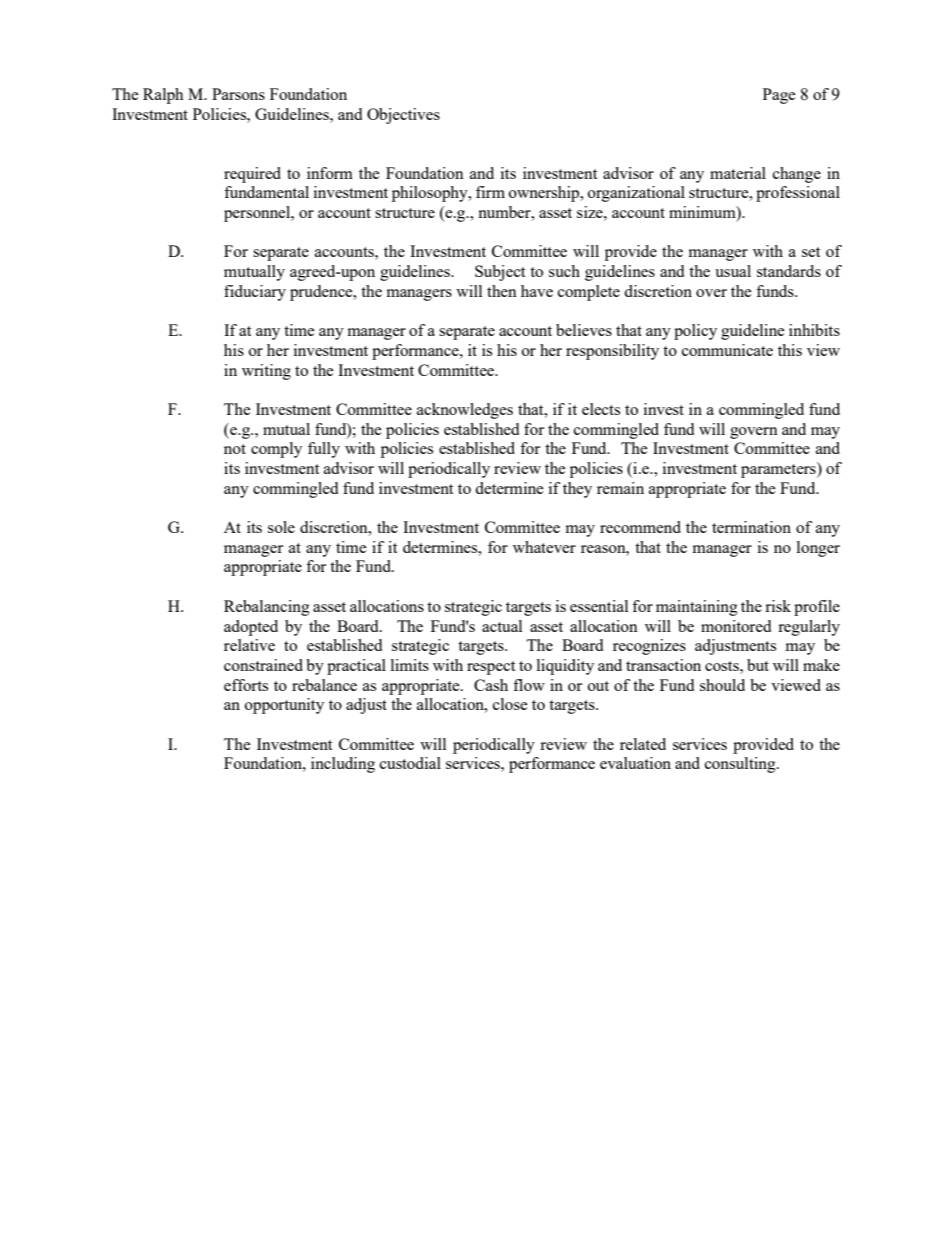  Describe the element at coordinates (403, 116) in the document. I see `Objectives` at that location.
